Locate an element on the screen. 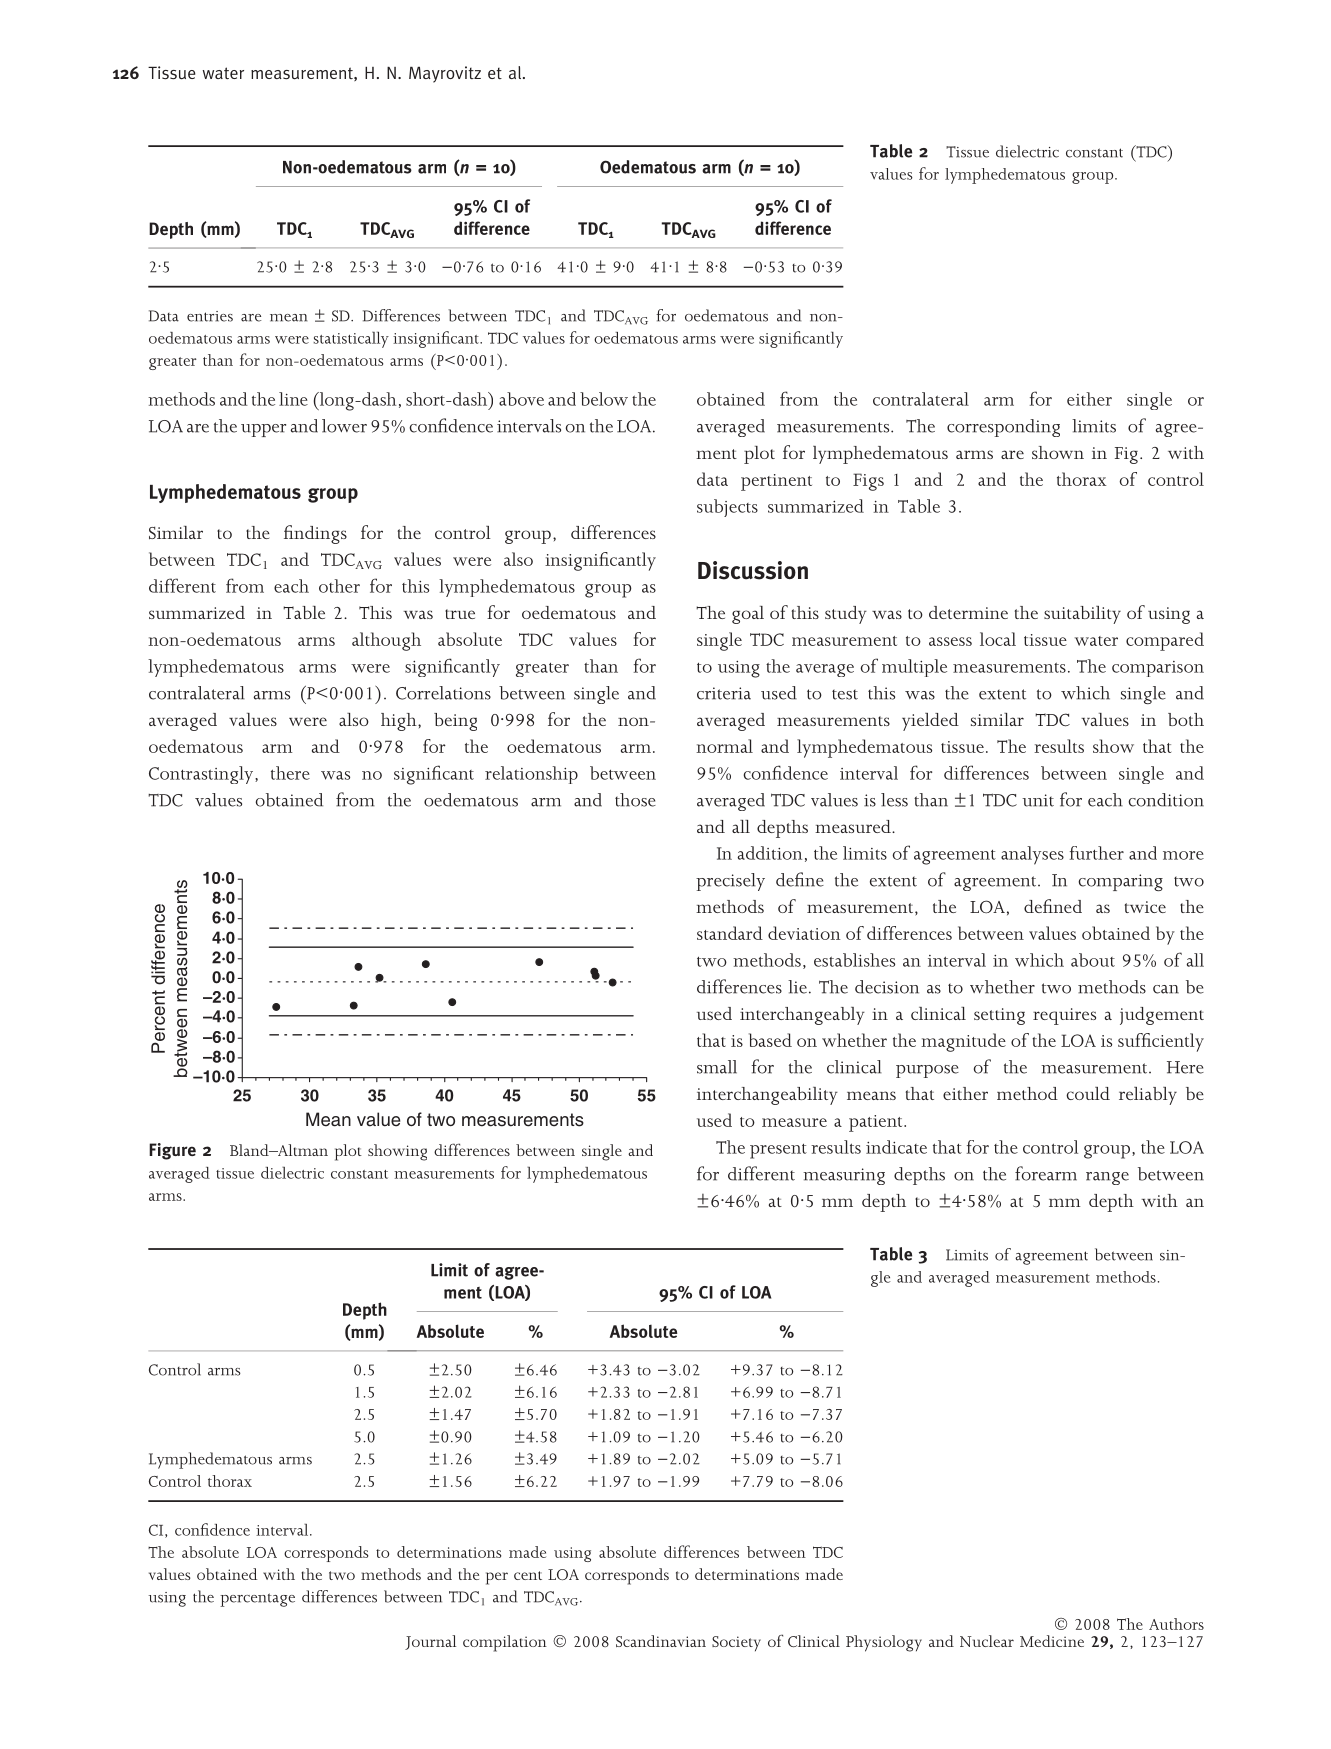 This screenshot has height=1749, width=1331. statistically is located at coordinates (351, 340).
